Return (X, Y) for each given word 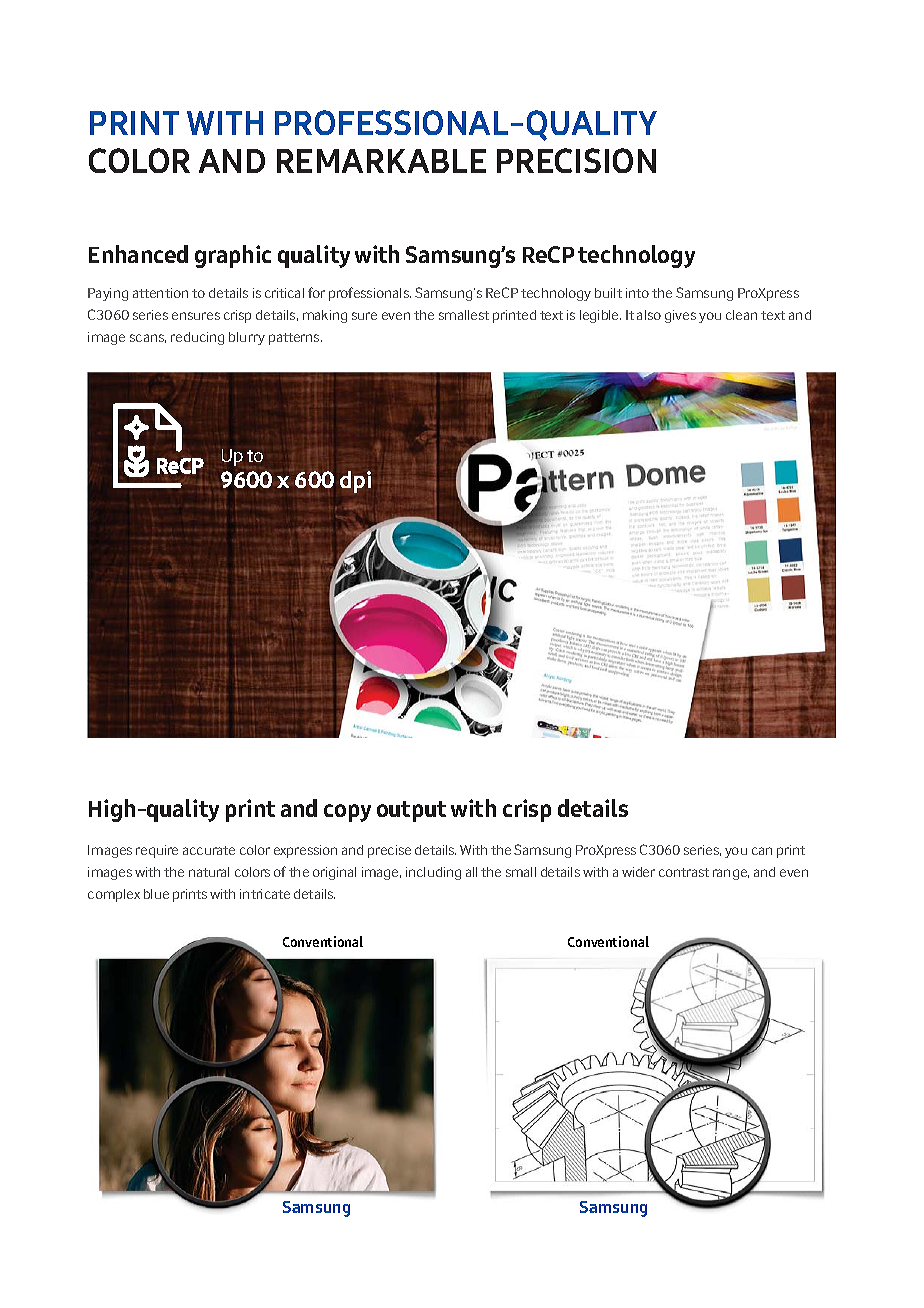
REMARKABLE (381, 161)
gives (680, 316)
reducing (197, 338)
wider (638, 872)
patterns (295, 339)
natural (209, 872)
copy (347, 813)
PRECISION (576, 160)
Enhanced (138, 254)
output (411, 811)
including (433, 873)
